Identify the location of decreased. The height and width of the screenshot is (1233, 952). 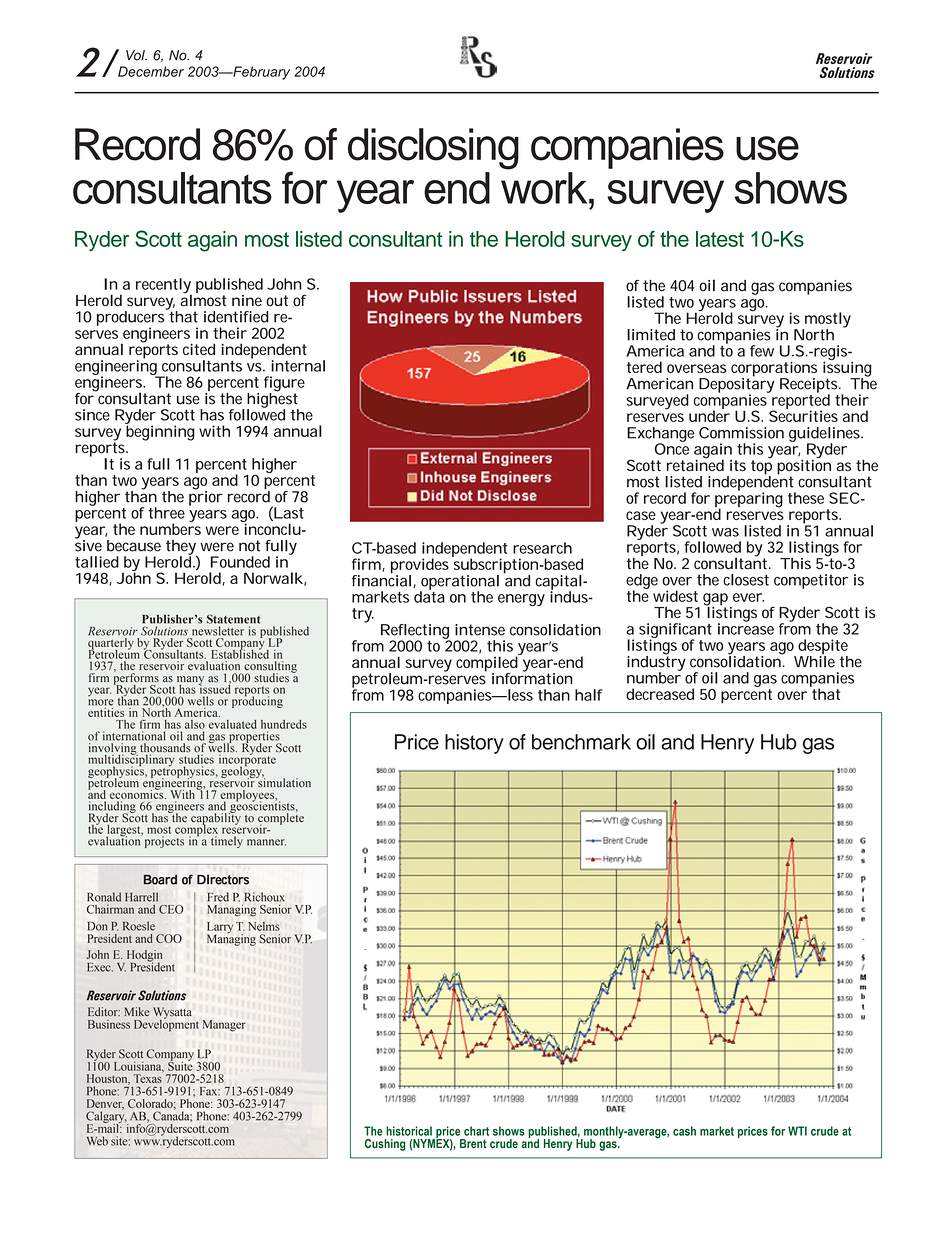
(660, 694).
